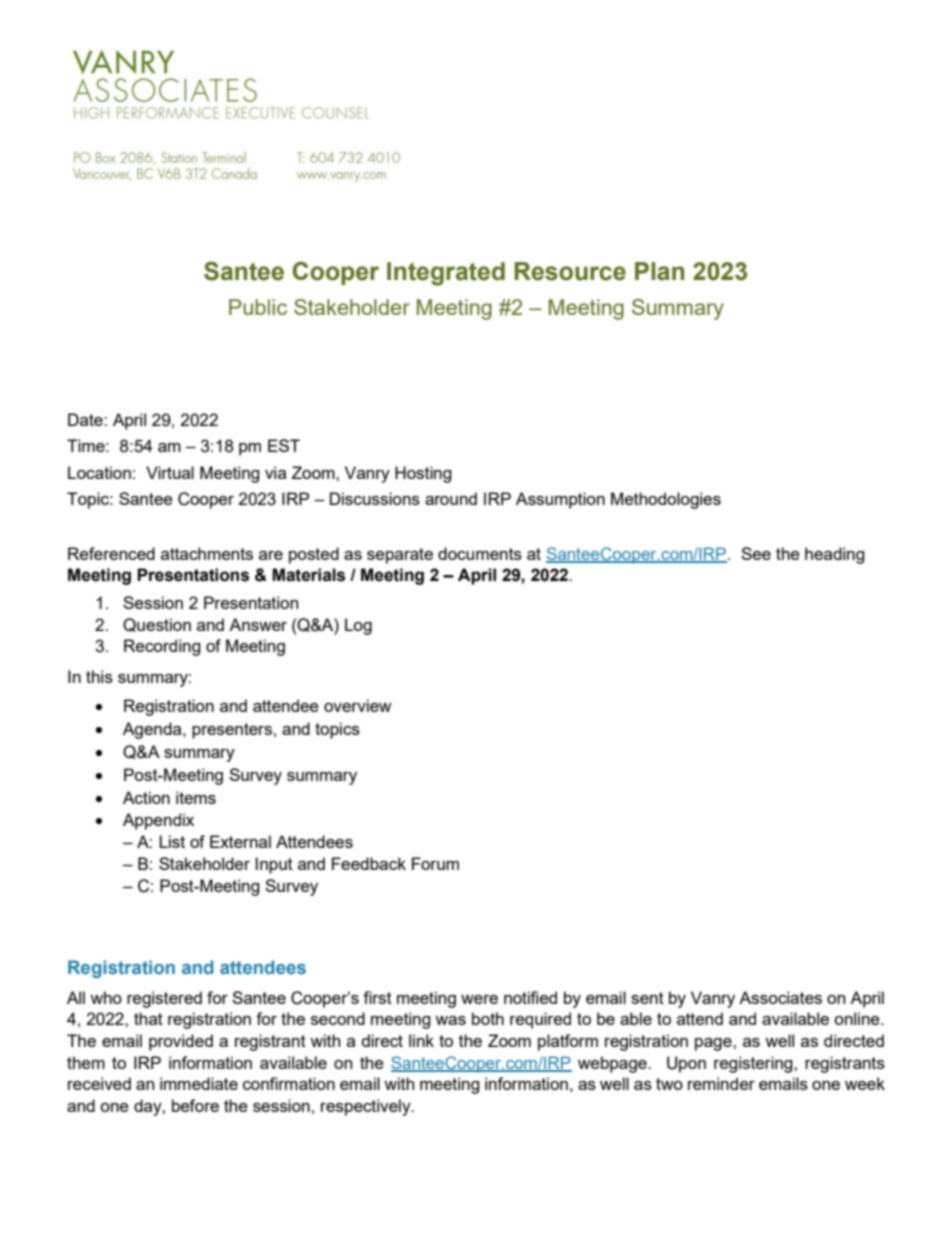 This document has height=1233, width=952. I want to click on registering, so click(754, 1064).
